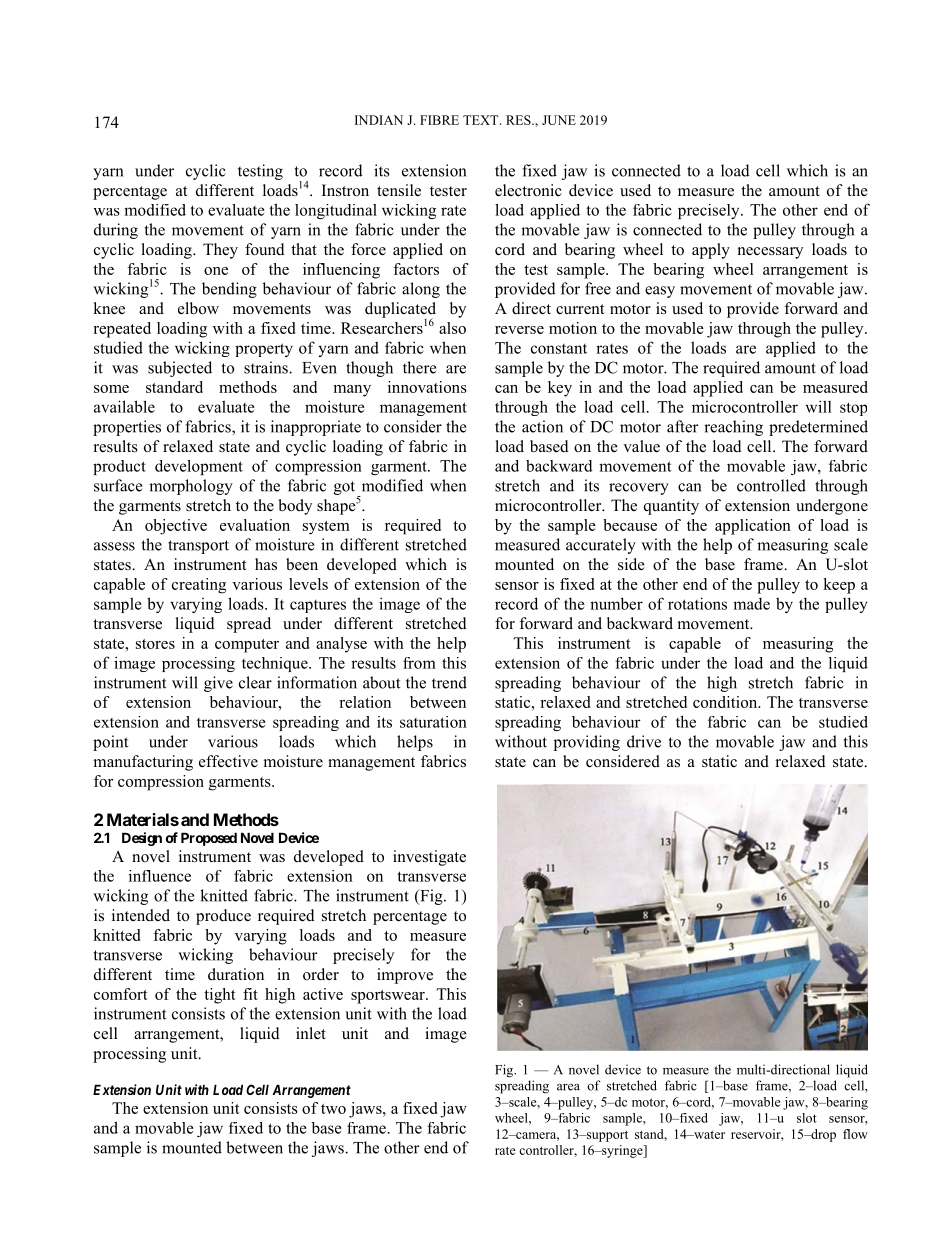 The height and width of the page is (1233, 952). What do you see at coordinates (482, 120) in the page?
I see `TEXT` at bounding box center [482, 120].
